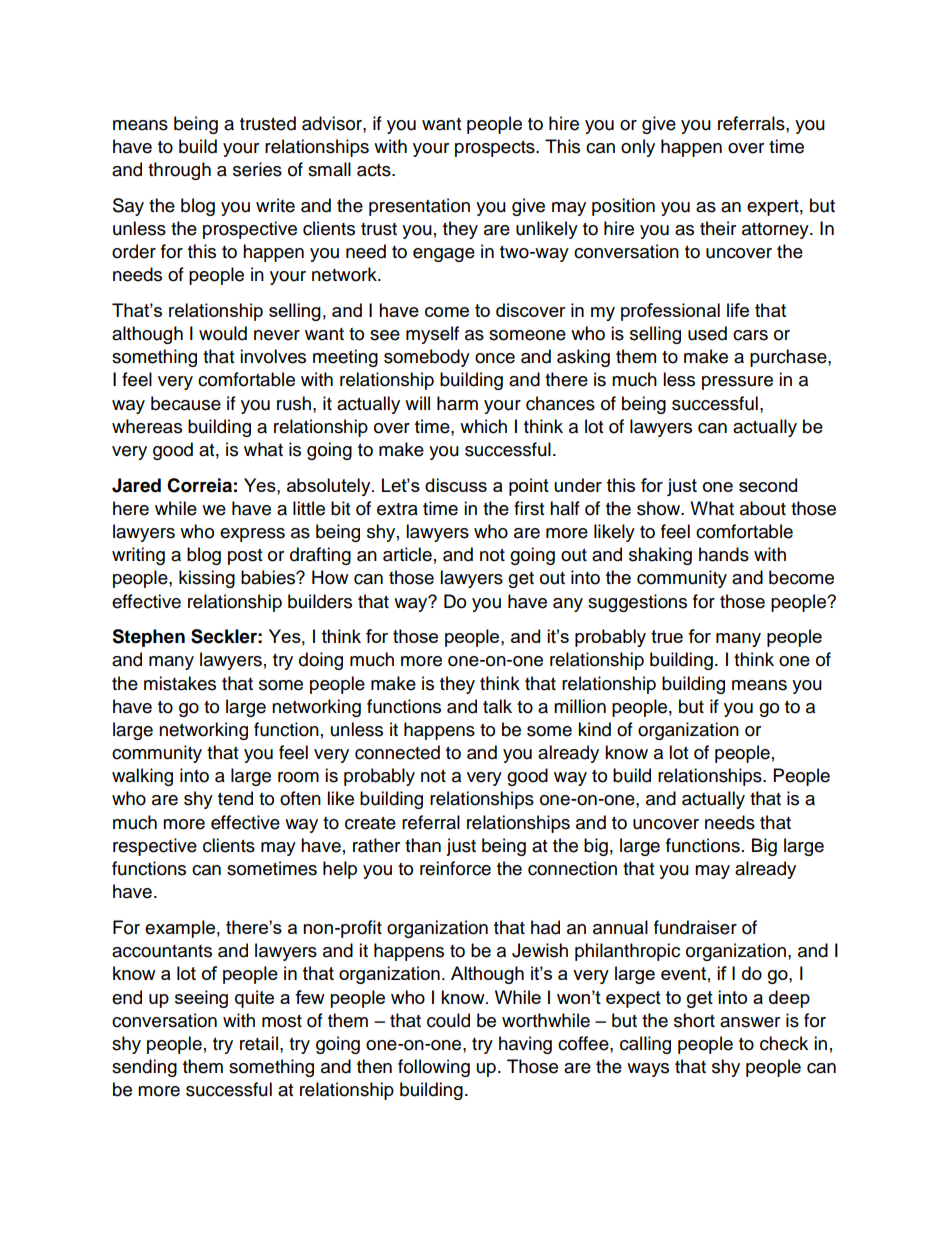 Image resolution: width=952 pixels, height=1233 pixels. I want to click on harm, so click(457, 403).
